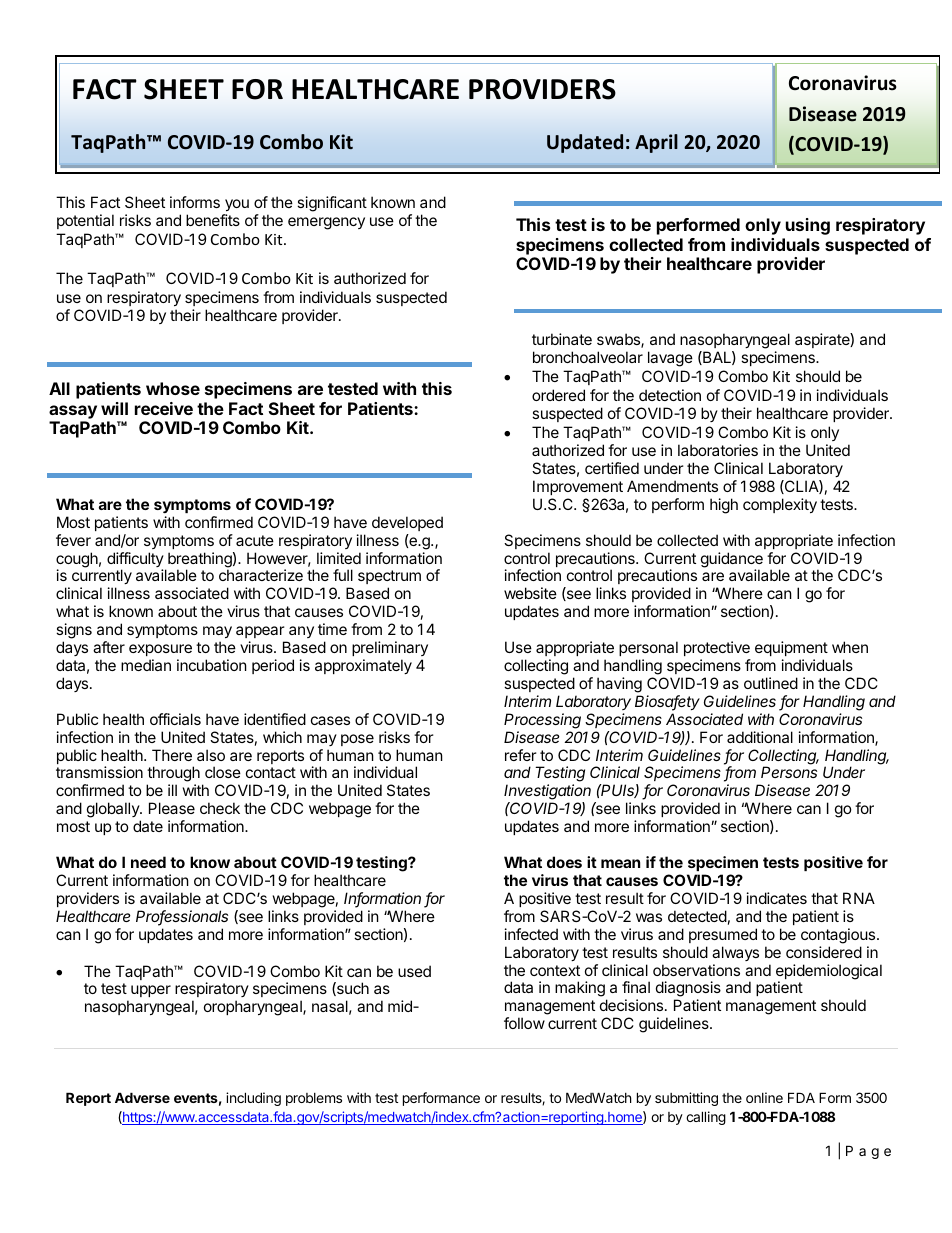 Image resolution: width=952 pixels, height=1233 pixels. I want to click on significant, so click(332, 204).
